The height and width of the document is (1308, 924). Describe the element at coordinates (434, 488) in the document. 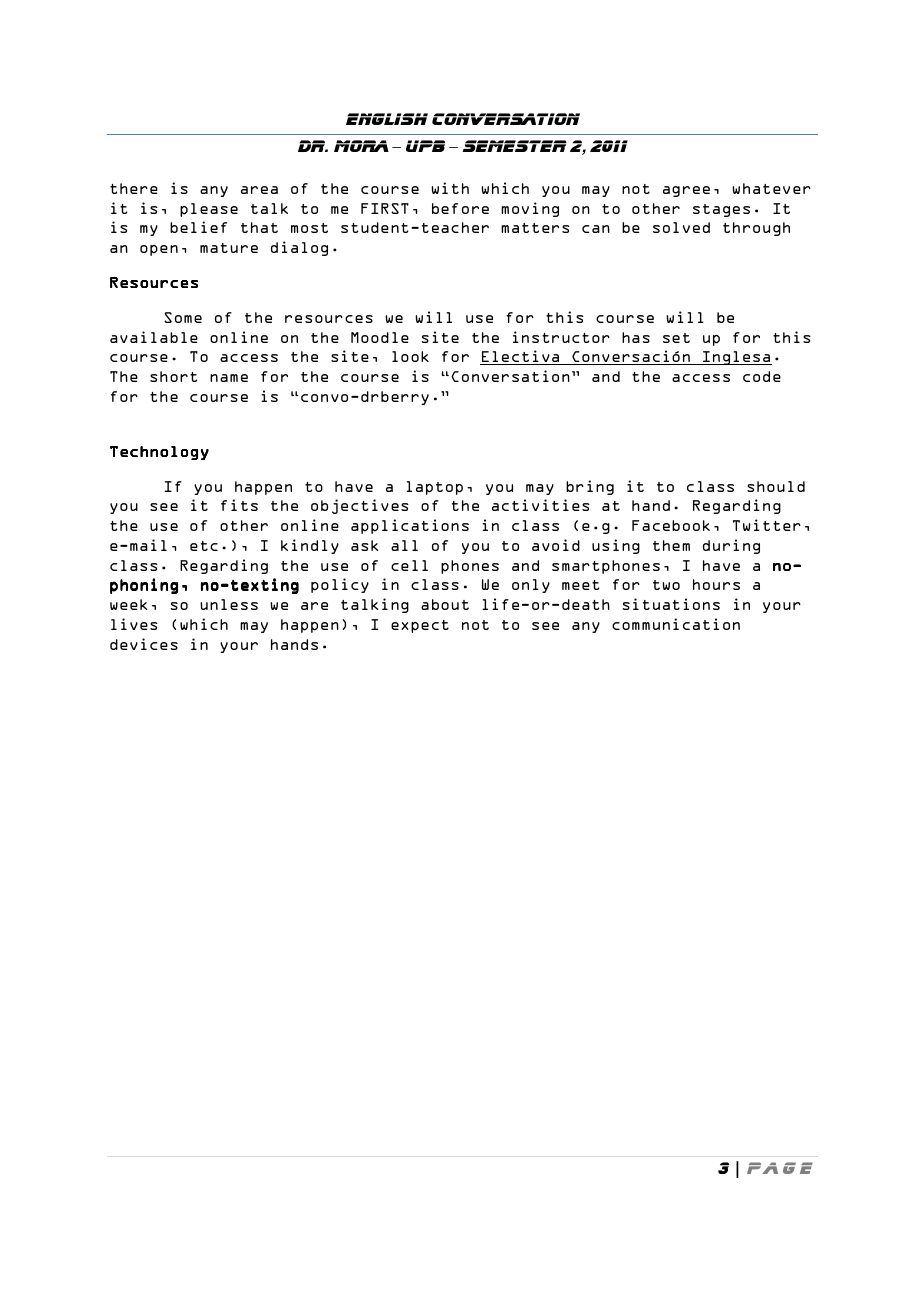

I see `laptop` at that location.
